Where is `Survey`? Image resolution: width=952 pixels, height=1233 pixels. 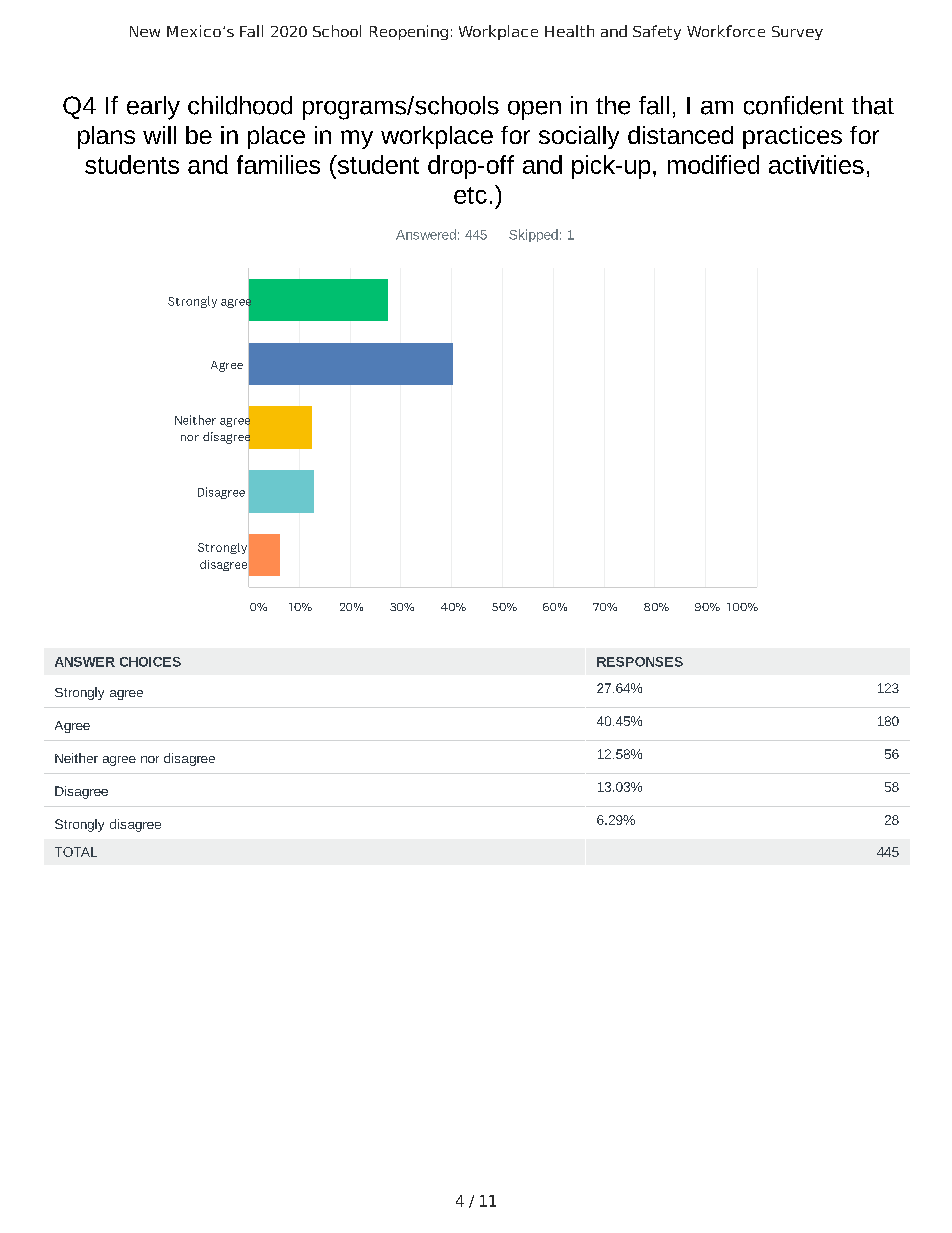
Survey is located at coordinates (797, 33).
